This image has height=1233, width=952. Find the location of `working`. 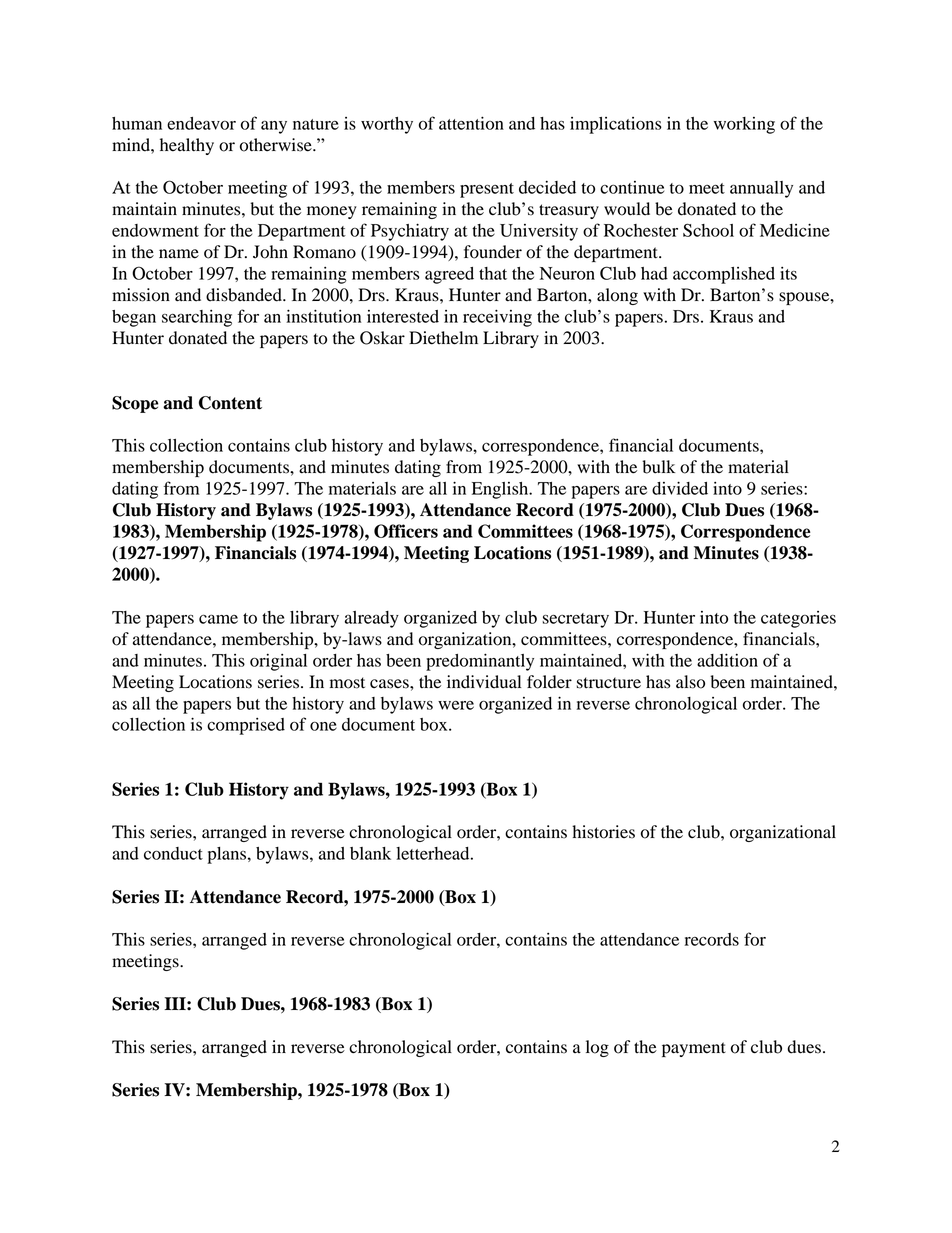

working is located at coordinates (744, 125).
